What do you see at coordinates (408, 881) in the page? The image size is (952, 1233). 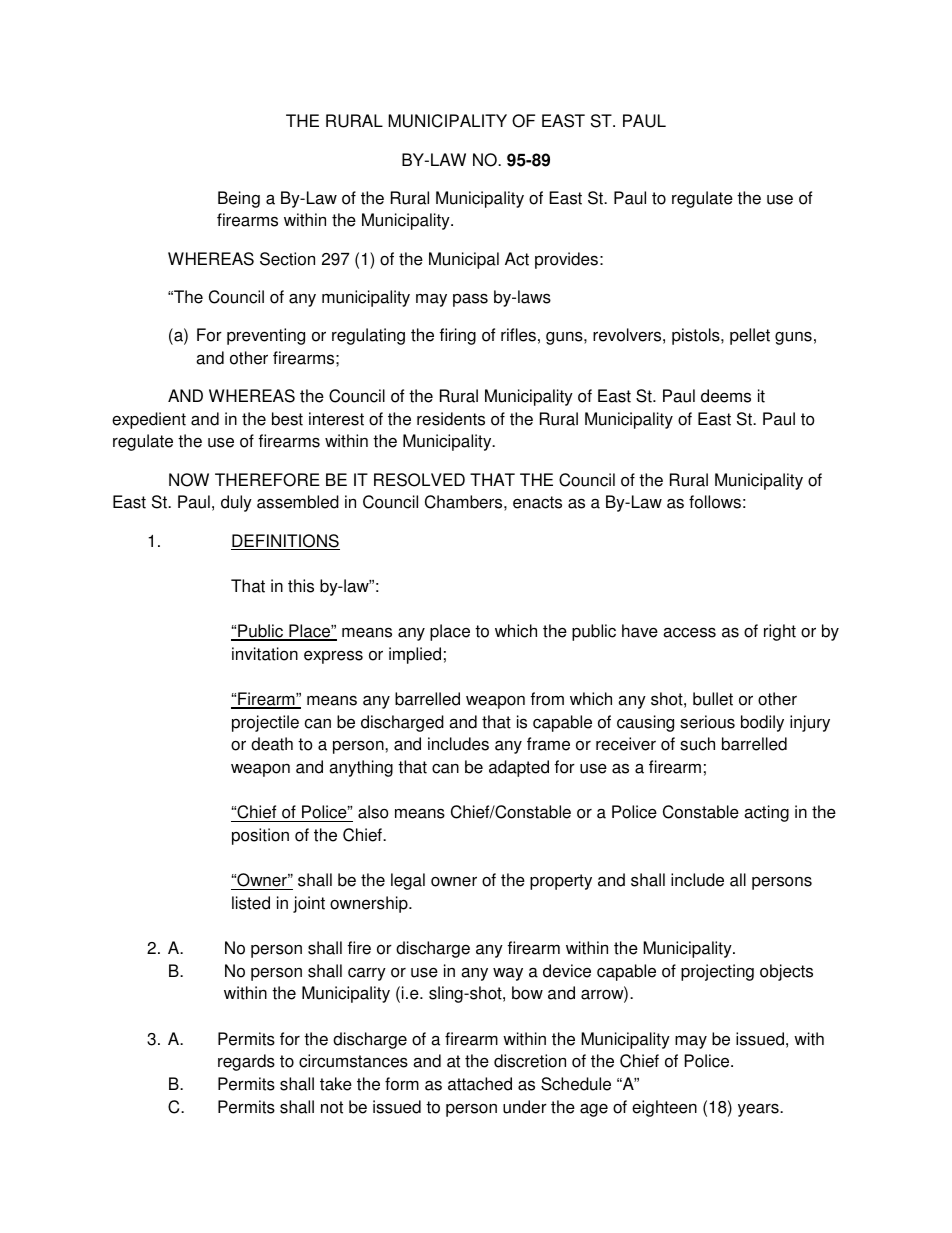 I see `legal` at bounding box center [408, 881].
